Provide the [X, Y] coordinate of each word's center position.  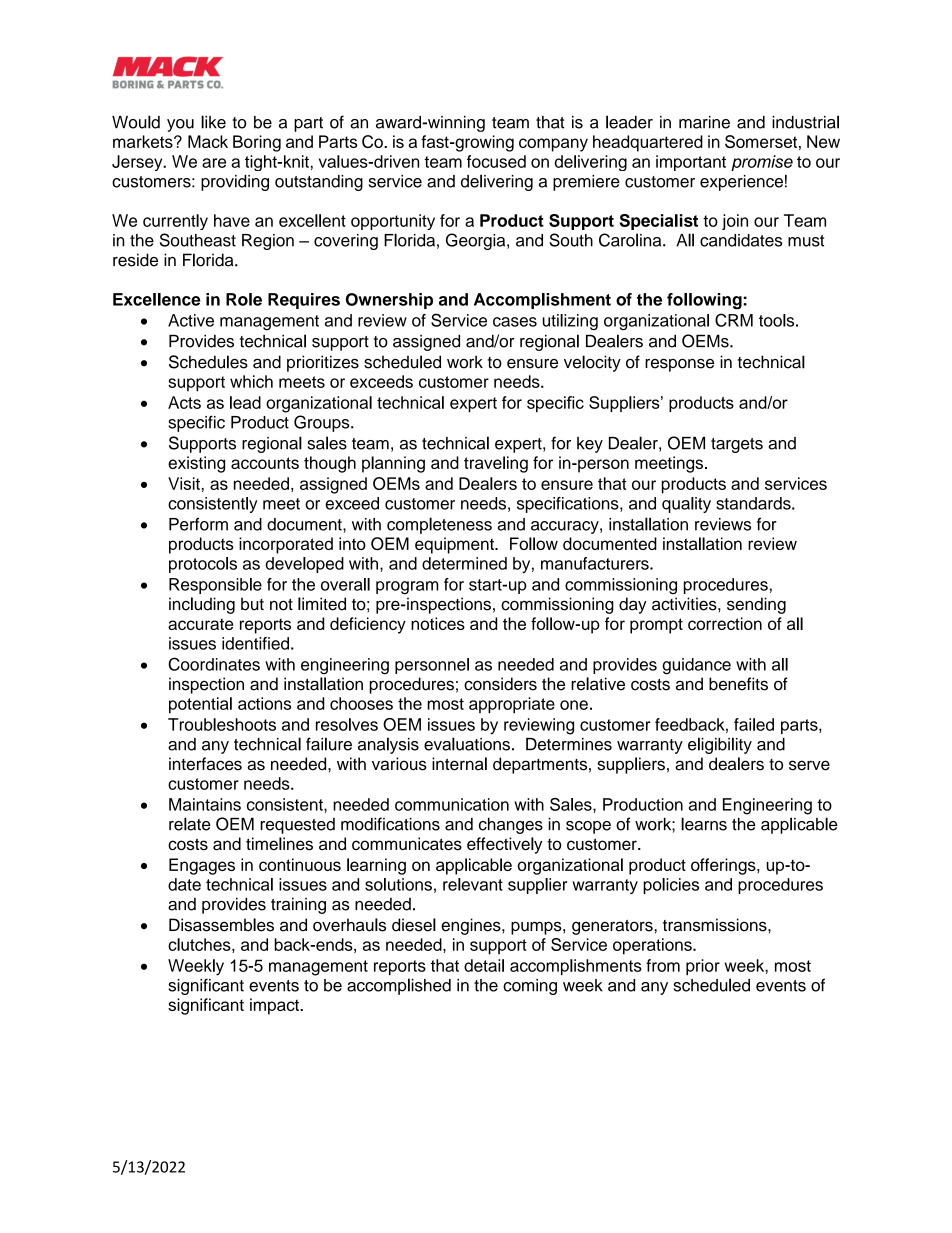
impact [275, 1006]
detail [484, 965]
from [663, 965]
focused [496, 161]
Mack [208, 141]
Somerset [761, 141]
